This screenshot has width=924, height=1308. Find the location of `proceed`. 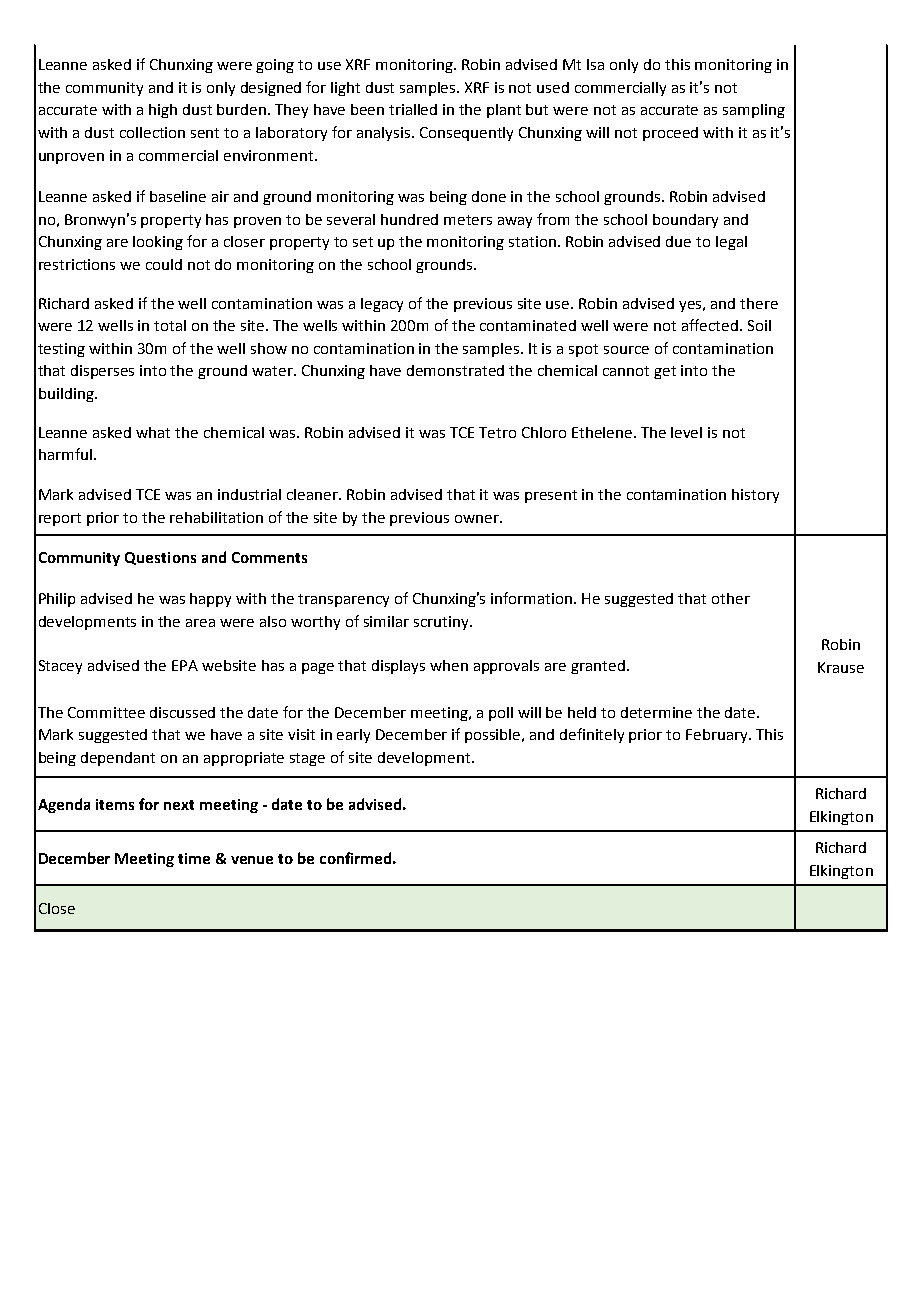

proceed is located at coordinates (670, 134).
